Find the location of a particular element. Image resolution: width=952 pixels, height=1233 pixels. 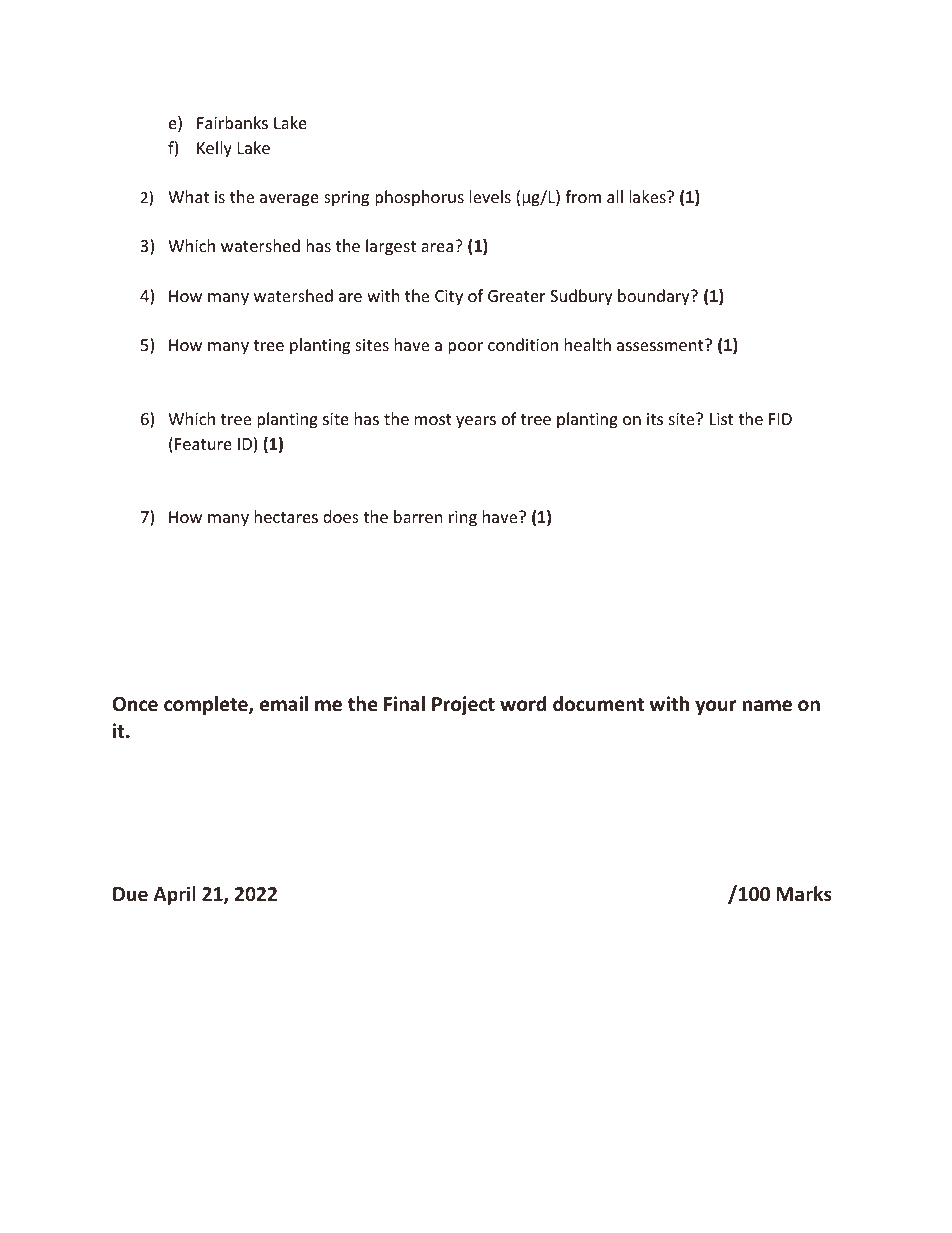

Feature is located at coordinates (203, 444).
